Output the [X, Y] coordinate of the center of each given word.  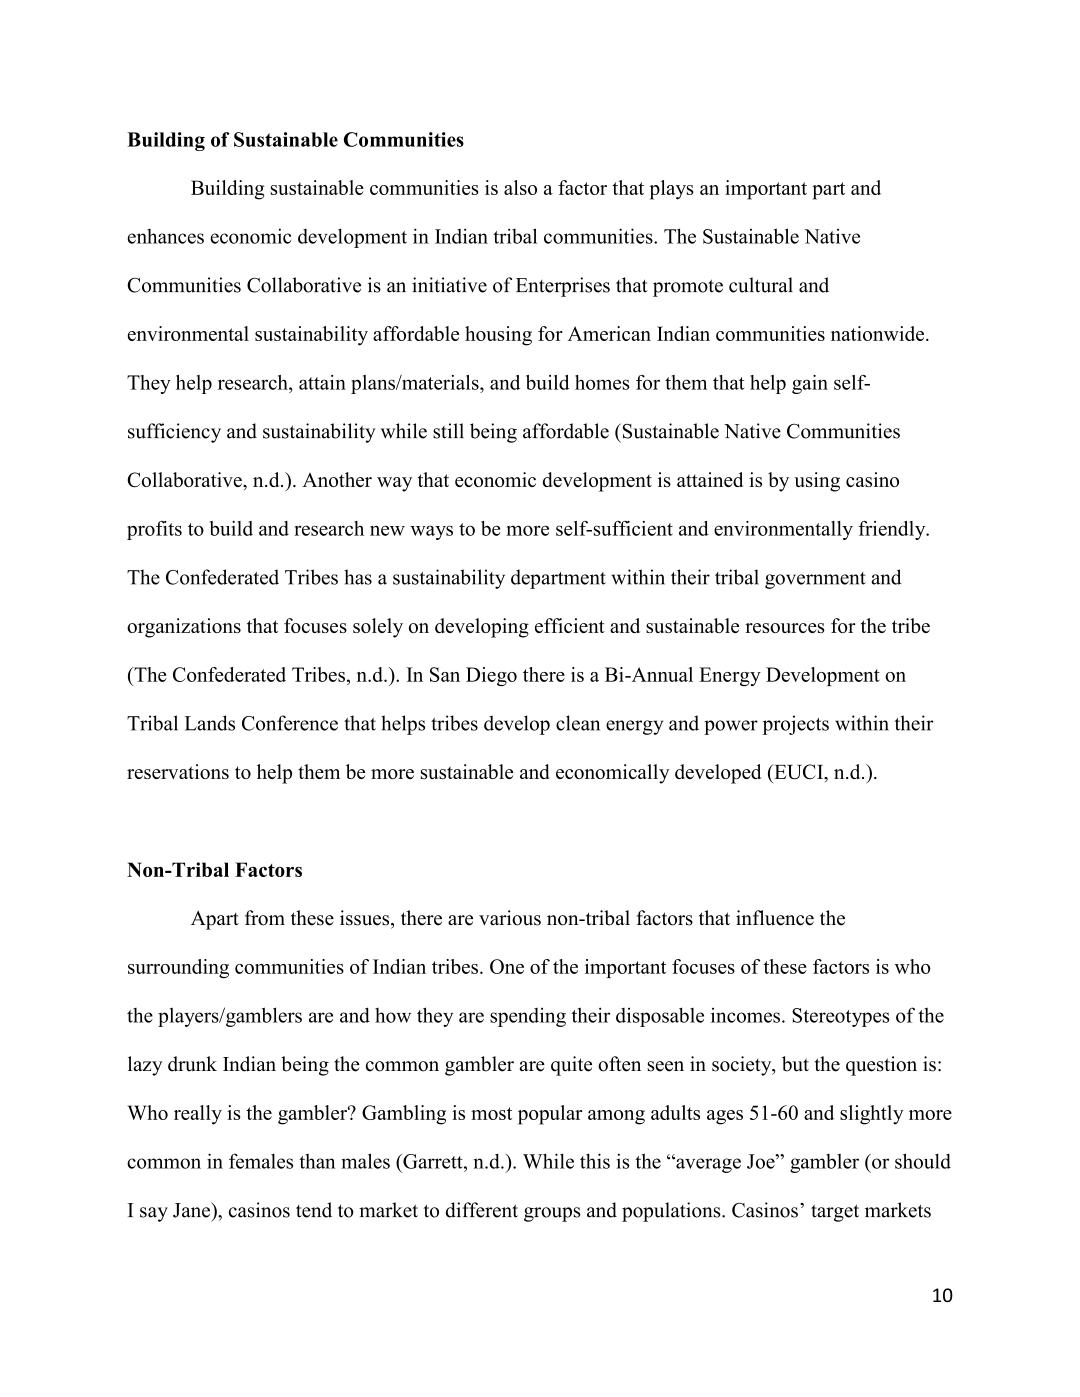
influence [775, 918]
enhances [166, 236]
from [265, 918]
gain [810, 384]
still [448, 431]
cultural [761, 285]
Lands [210, 723]
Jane [193, 1210]
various [510, 918]
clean [578, 723]
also [520, 187]
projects [796, 725]
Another [337, 479]
